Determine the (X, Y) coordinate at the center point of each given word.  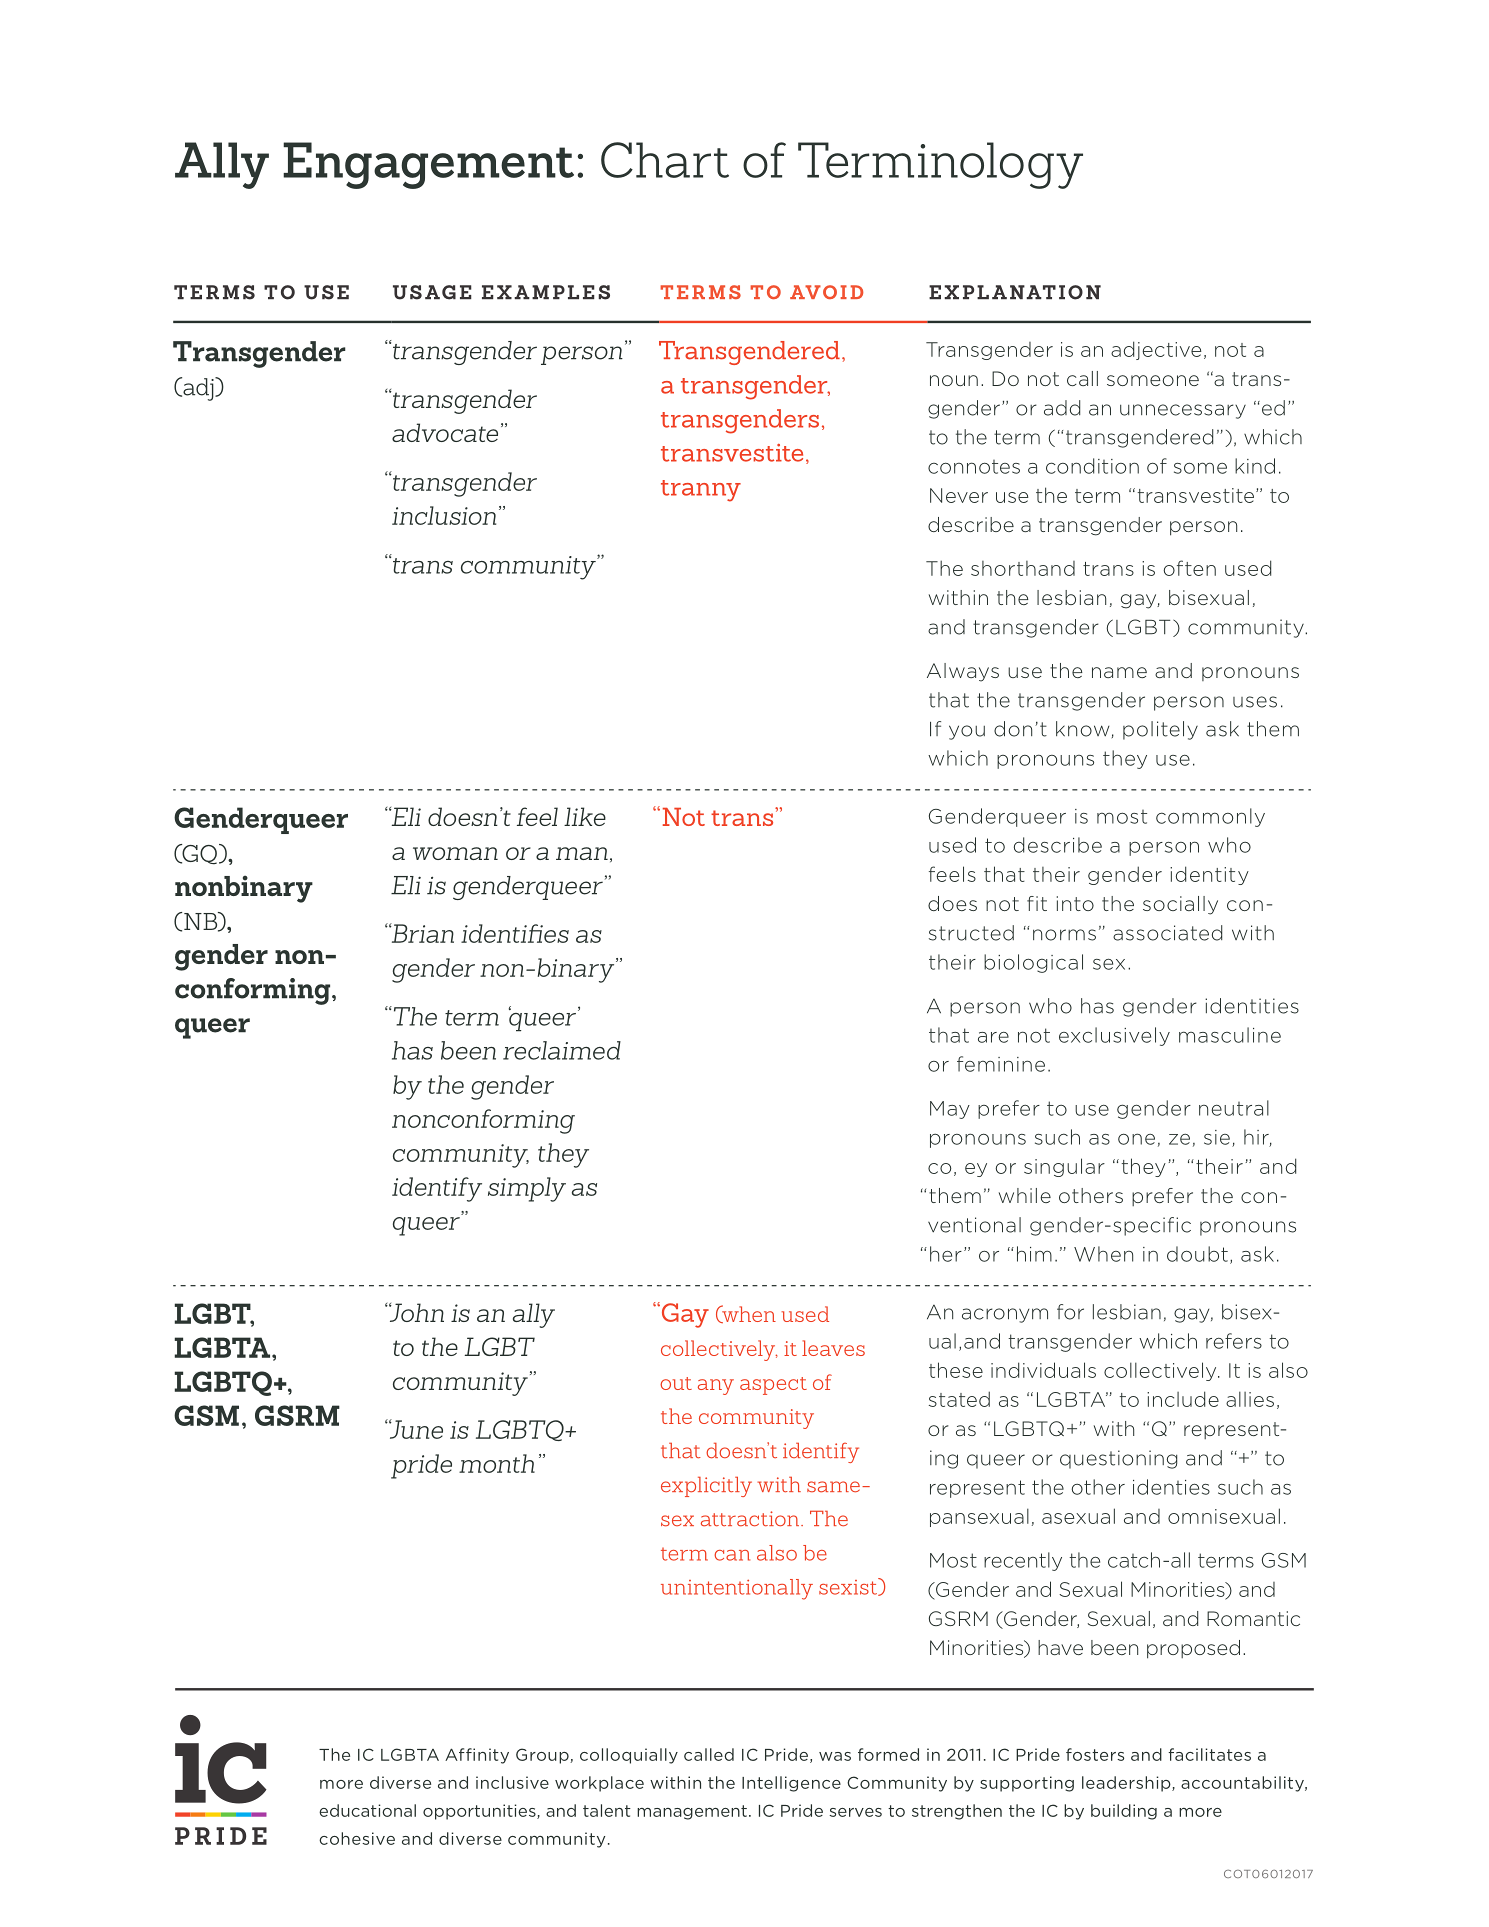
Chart (665, 160)
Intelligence (791, 1784)
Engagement (428, 165)
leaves (833, 1348)
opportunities (480, 1812)
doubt (1197, 1254)
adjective (1156, 350)
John (415, 1312)
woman (455, 853)
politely (1160, 730)
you (967, 732)
